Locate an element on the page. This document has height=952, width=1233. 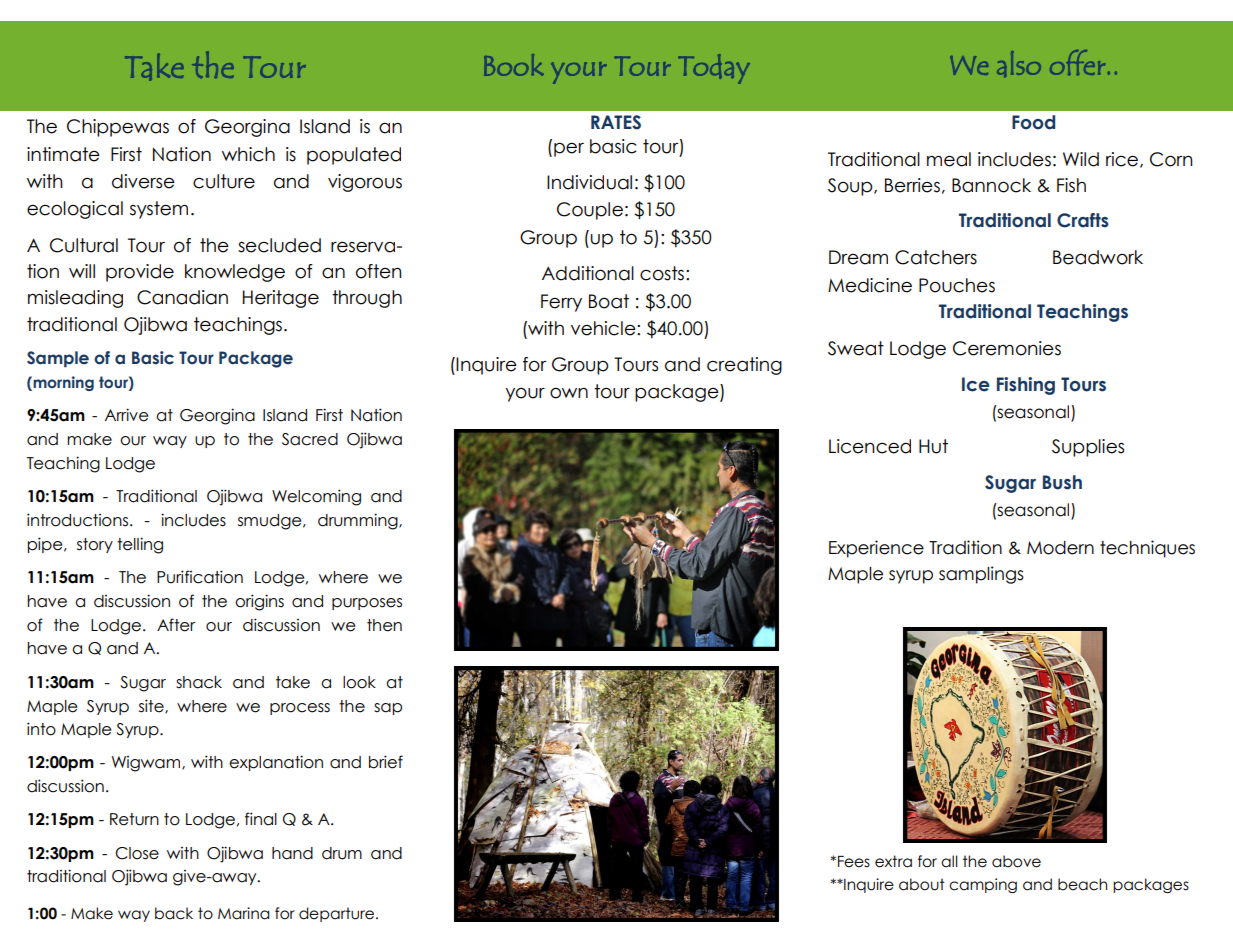
Modern is located at coordinates (1060, 548).
